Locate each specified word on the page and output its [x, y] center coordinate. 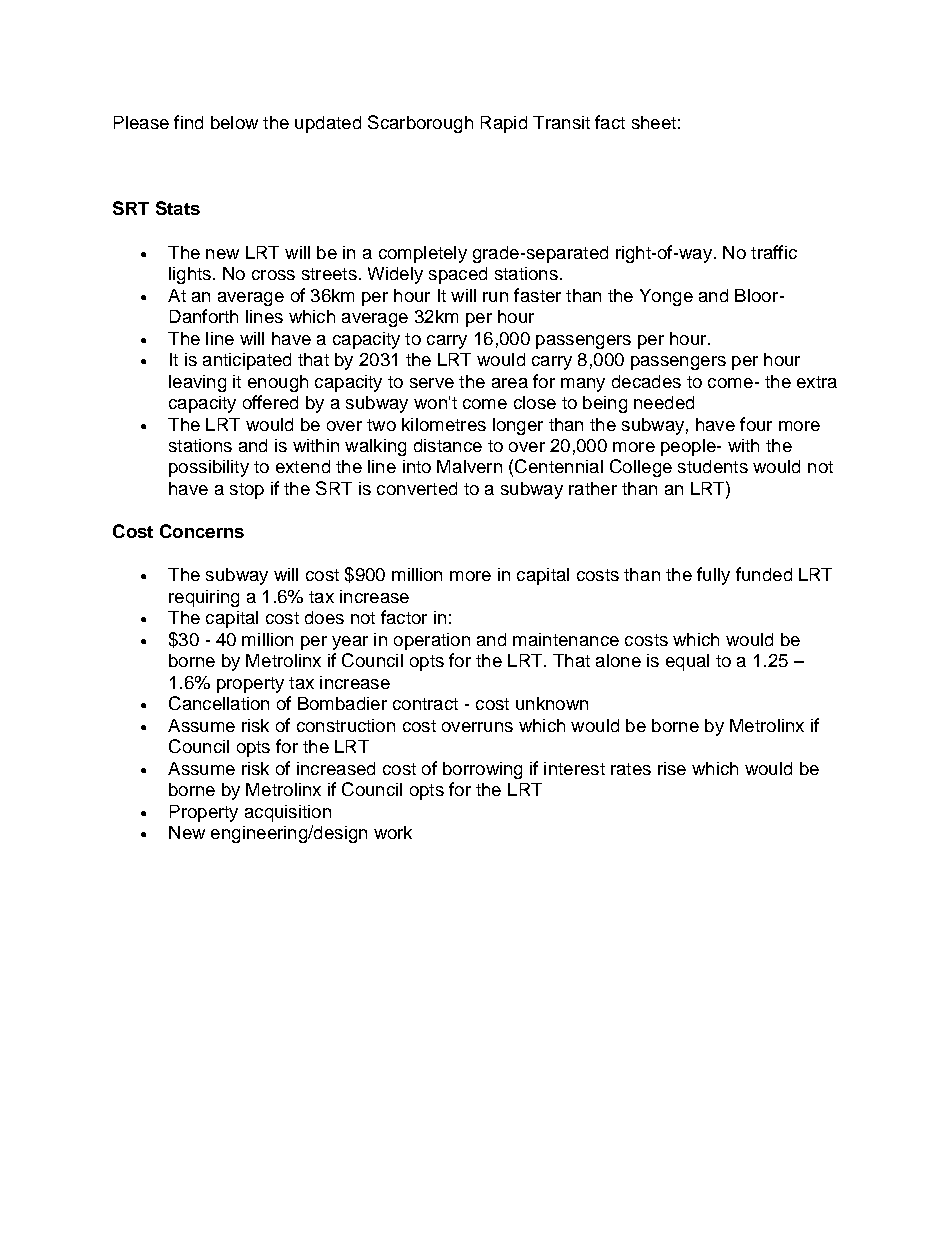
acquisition [288, 813]
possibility [209, 468]
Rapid [504, 124]
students [713, 466]
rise [672, 768]
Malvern [469, 466]
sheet [654, 122]
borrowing [482, 770]
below [234, 122]
